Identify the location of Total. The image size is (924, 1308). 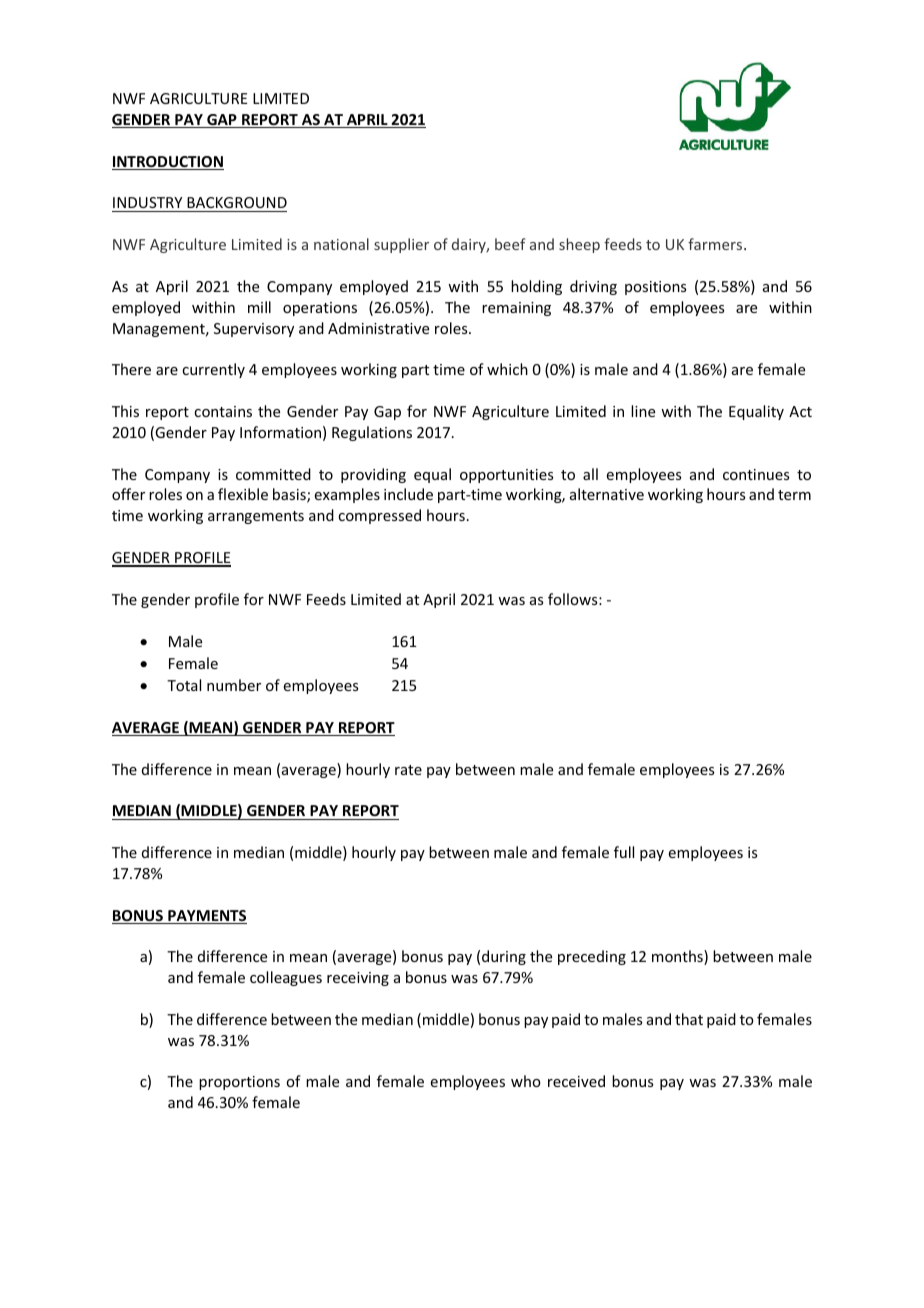
(184, 685).
